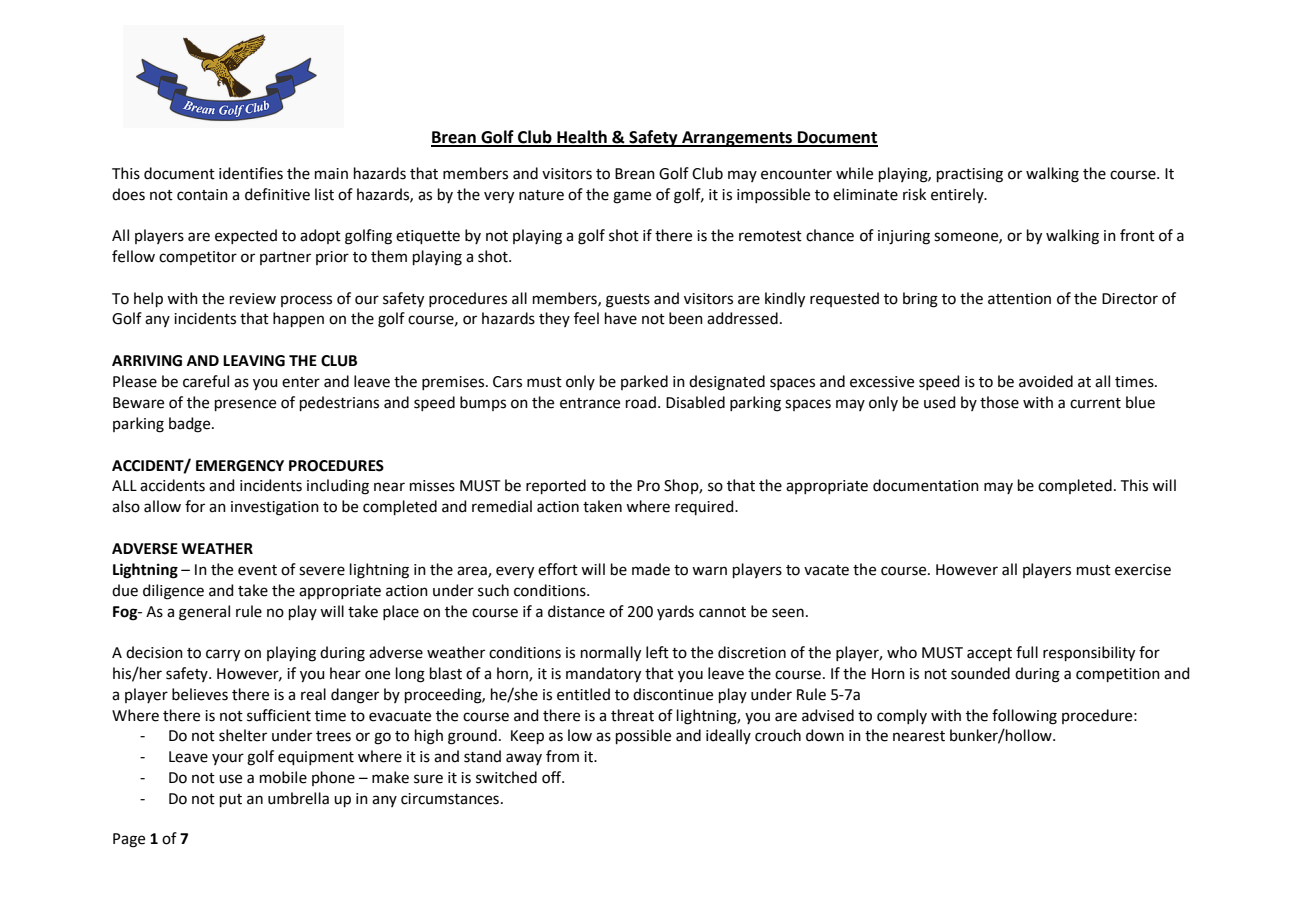  I want to click on identifies, so click(251, 173).
